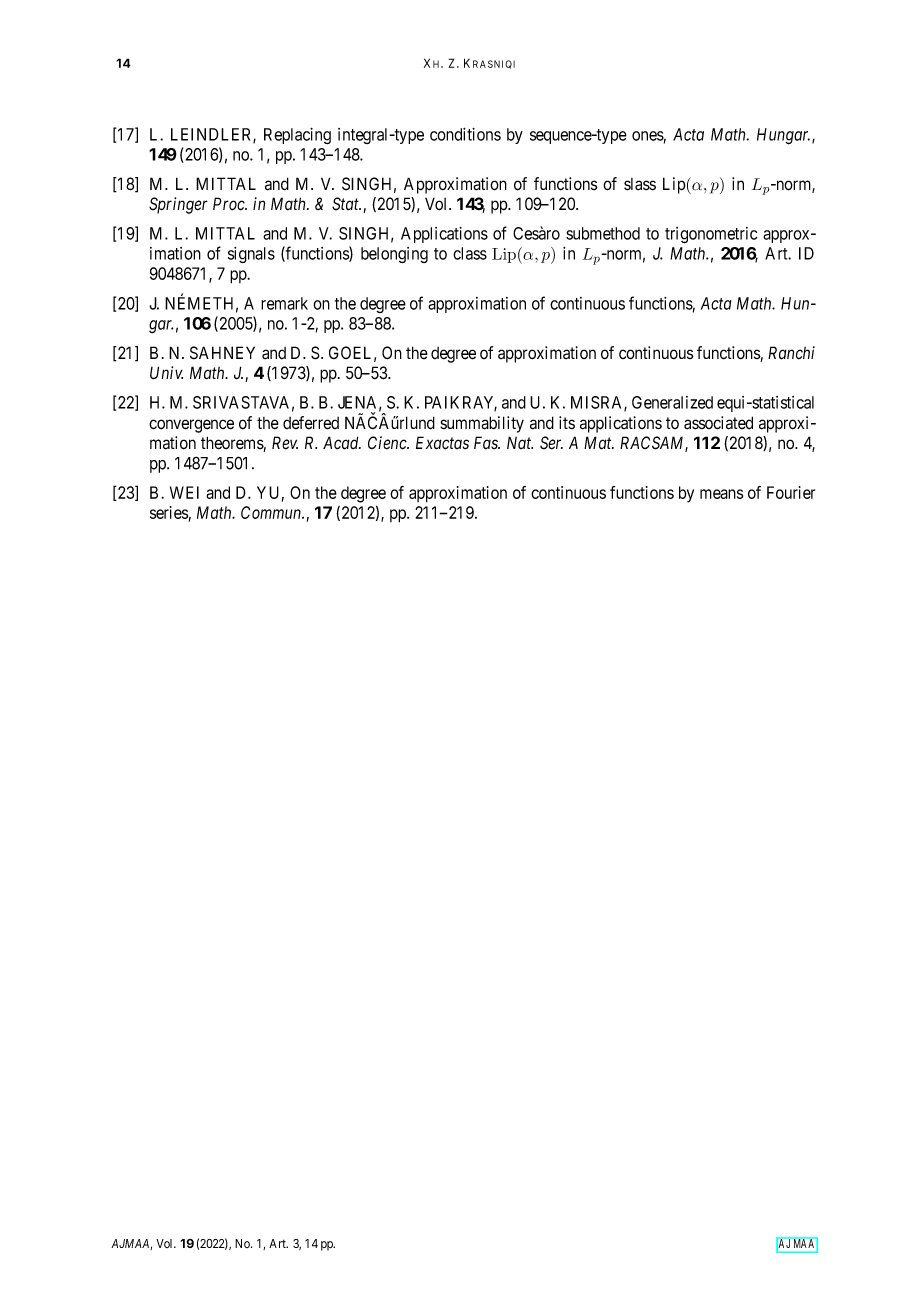 This document has height=1308, width=924. I want to click on remark, so click(284, 303).
